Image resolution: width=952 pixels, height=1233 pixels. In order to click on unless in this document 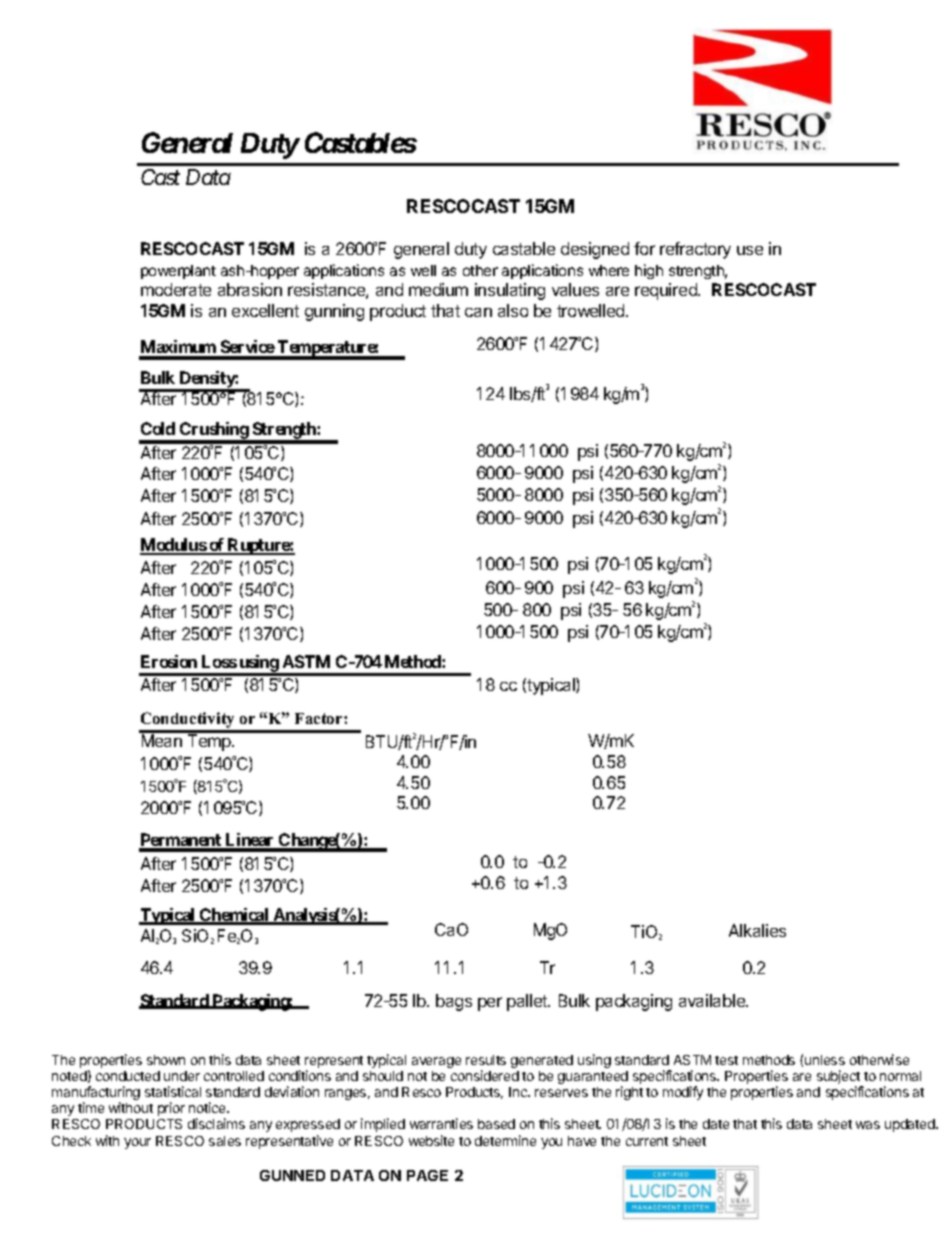, I will do `click(825, 1060)`.
